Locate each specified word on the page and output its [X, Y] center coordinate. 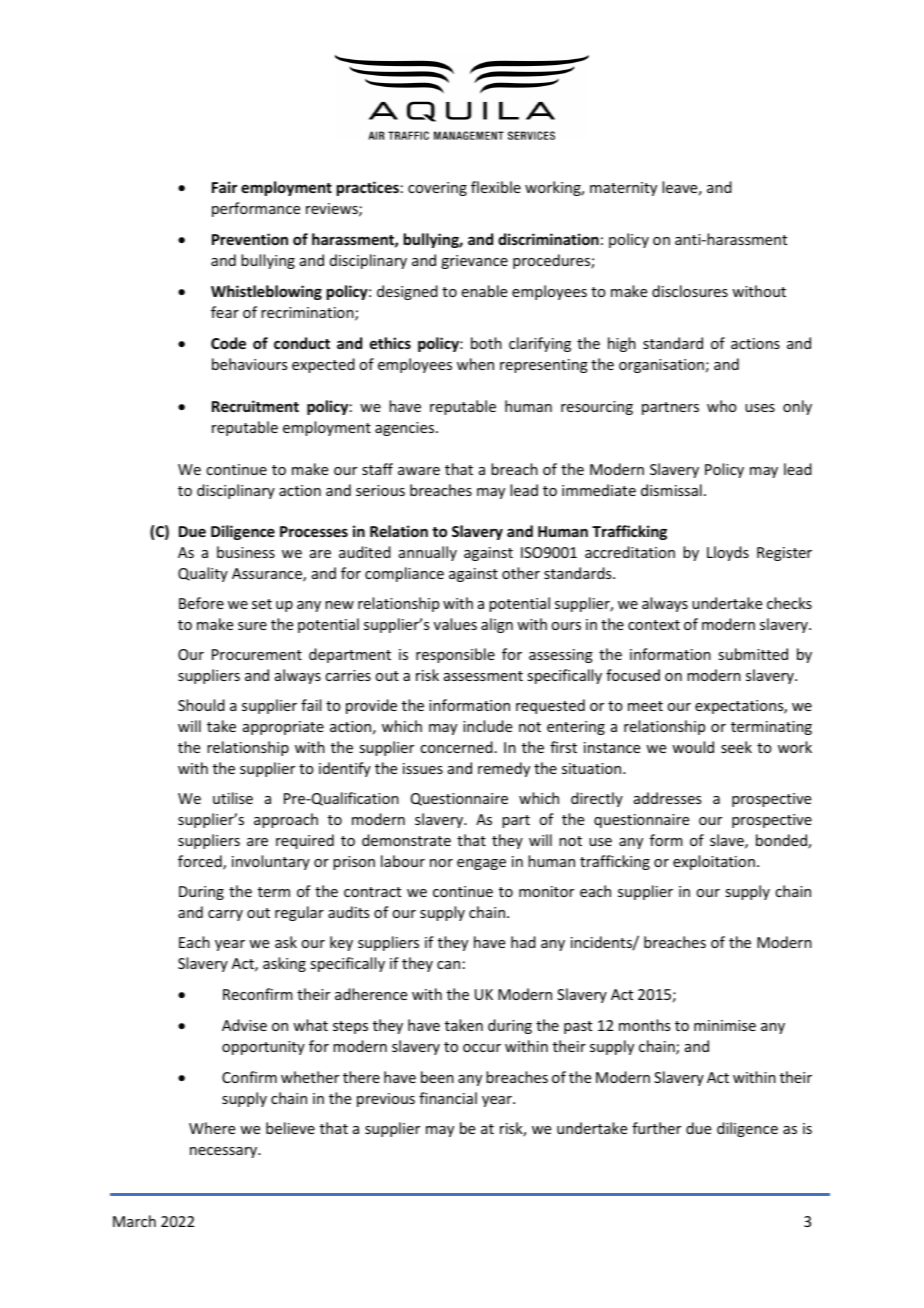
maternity [623, 189]
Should [201, 705]
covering [437, 189]
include [487, 726]
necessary [225, 1152]
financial [448, 1098]
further [656, 1128]
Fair [224, 187]
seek [736, 747]
